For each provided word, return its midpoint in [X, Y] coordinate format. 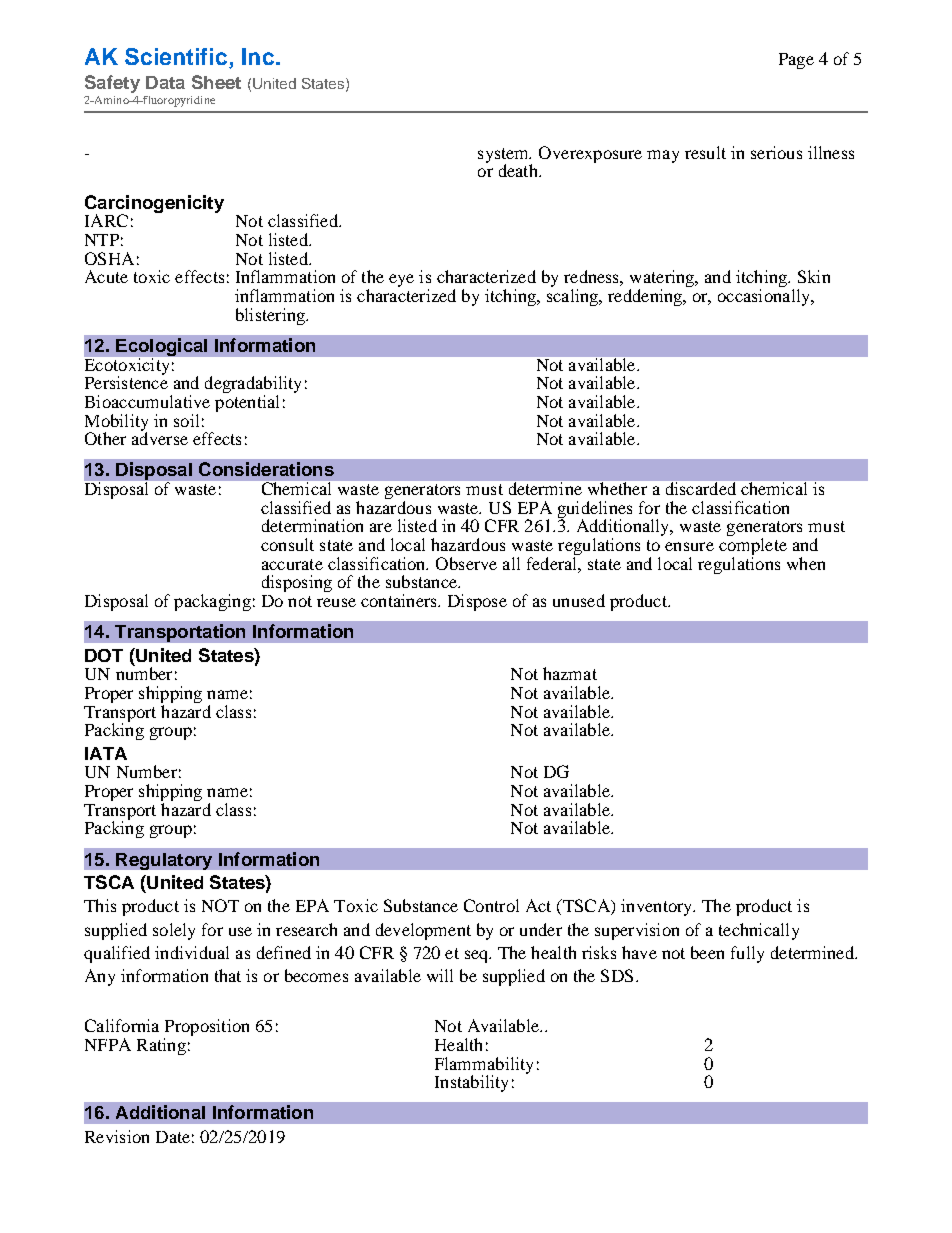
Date [173, 1137]
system [505, 156]
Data [165, 82]
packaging [212, 602]
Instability [471, 1083]
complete [753, 548]
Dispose [477, 602]
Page [796, 61]
